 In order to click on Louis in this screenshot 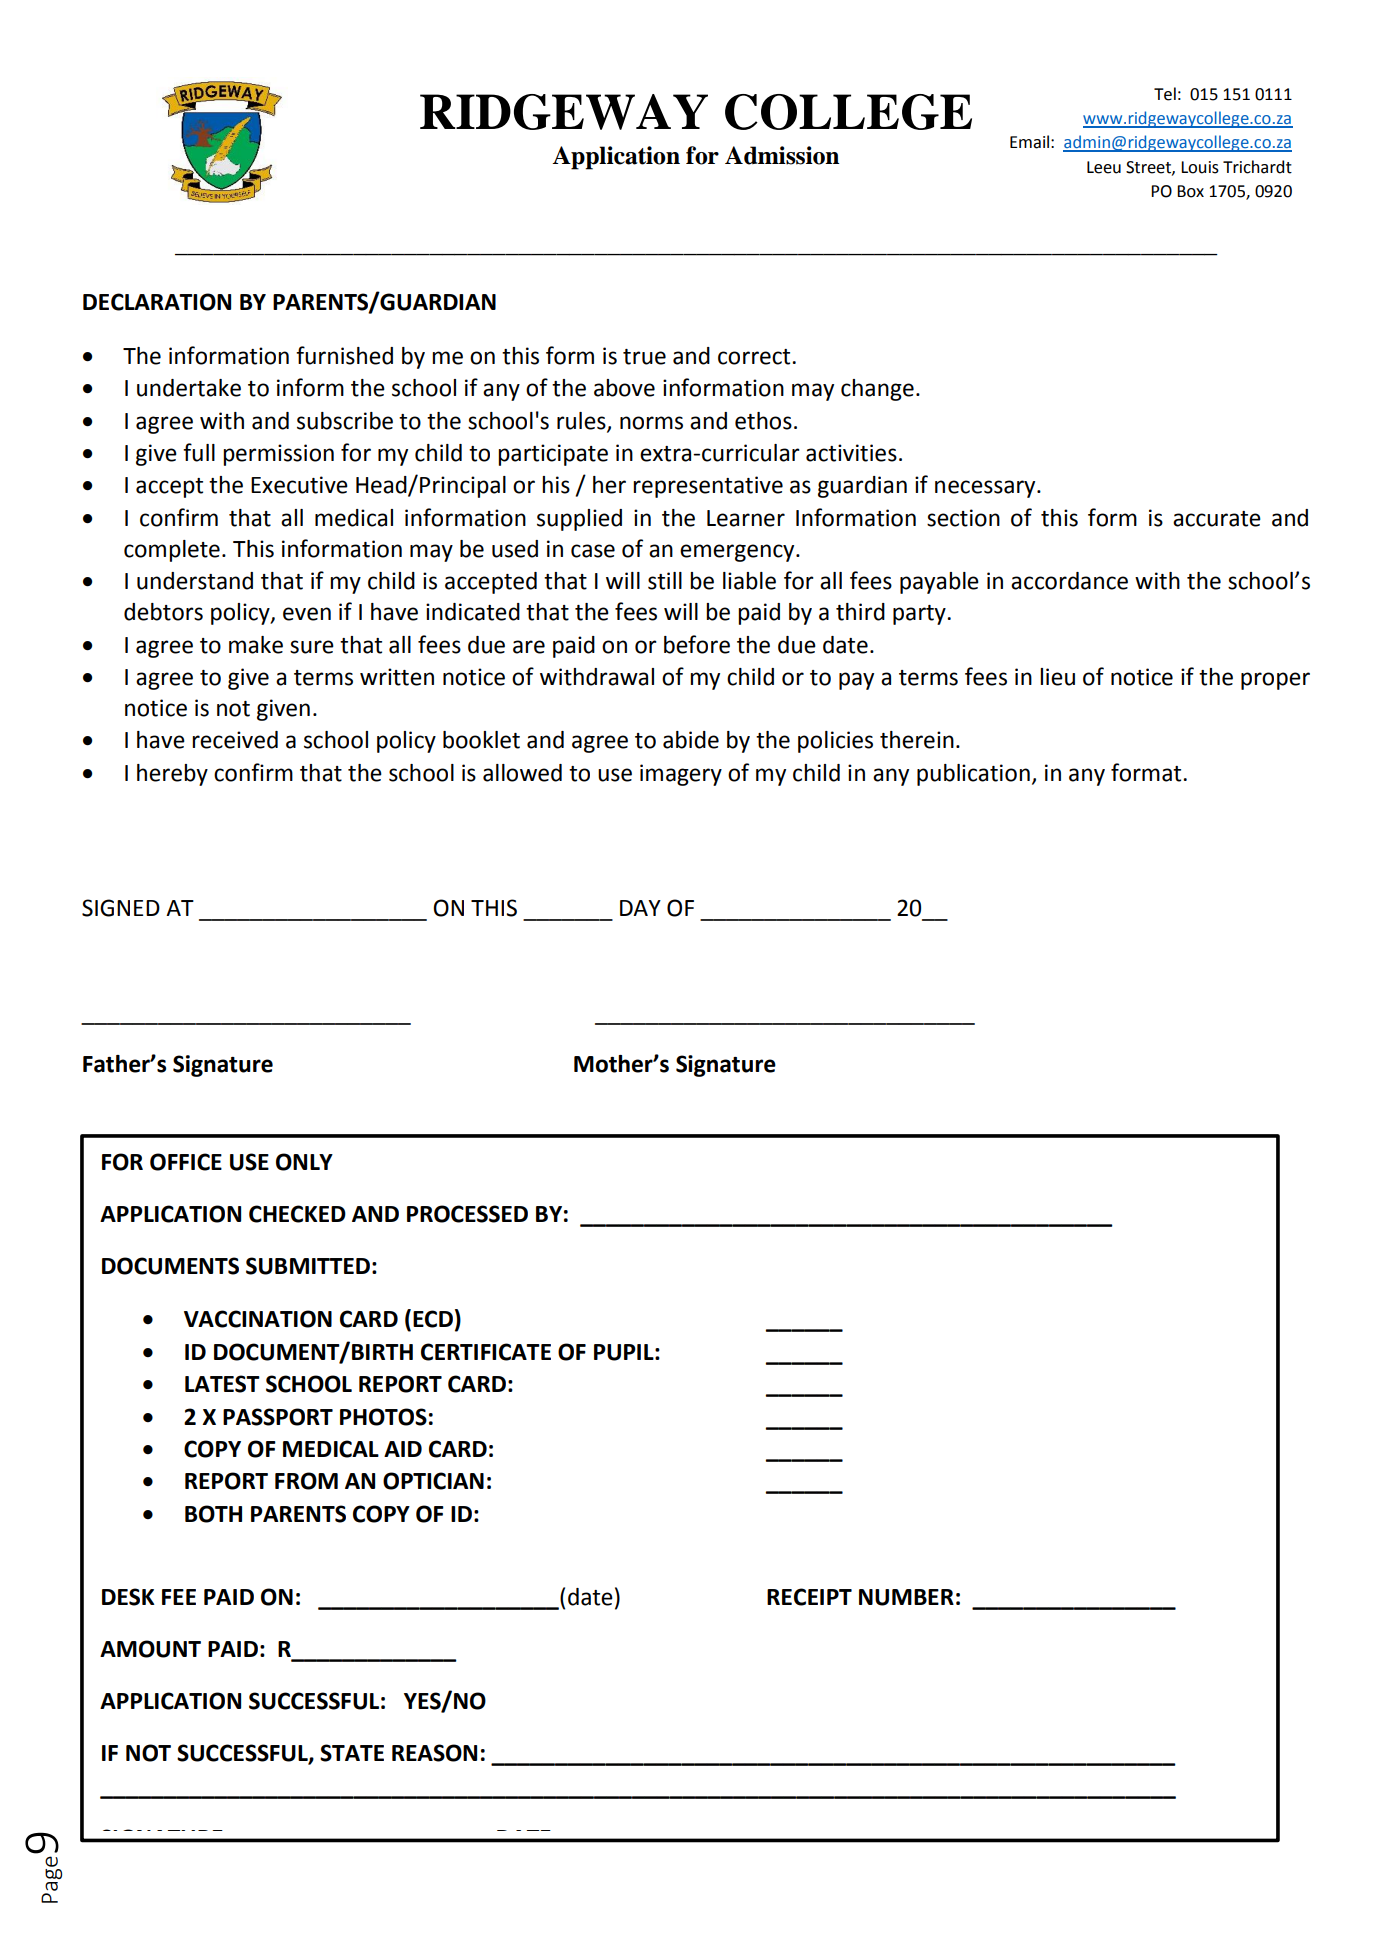, I will do `click(1200, 167)`.
